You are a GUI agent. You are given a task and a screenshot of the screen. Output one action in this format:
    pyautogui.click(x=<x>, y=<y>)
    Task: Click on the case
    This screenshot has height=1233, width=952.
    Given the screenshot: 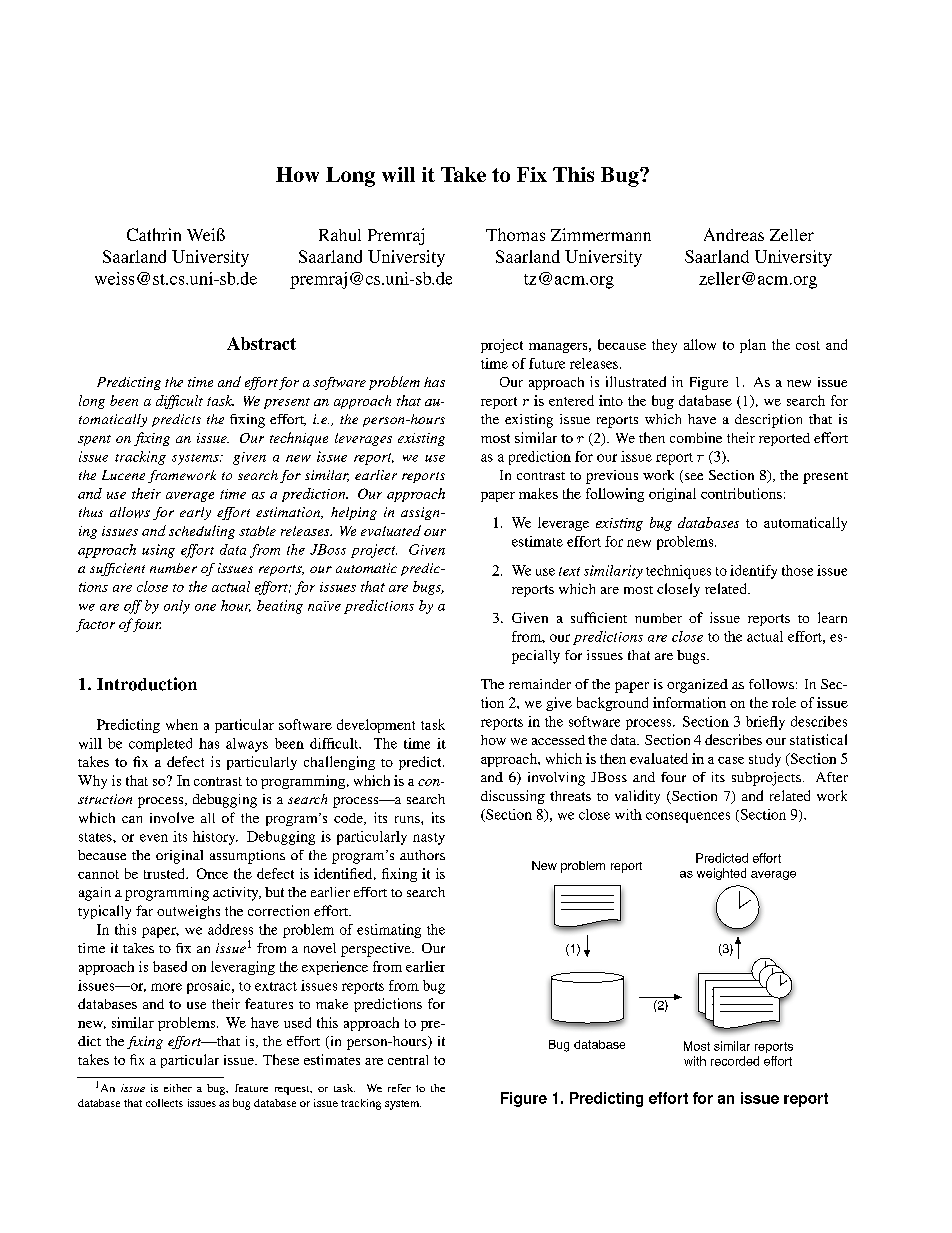 What is the action you would take?
    pyautogui.click(x=731, y=760)
